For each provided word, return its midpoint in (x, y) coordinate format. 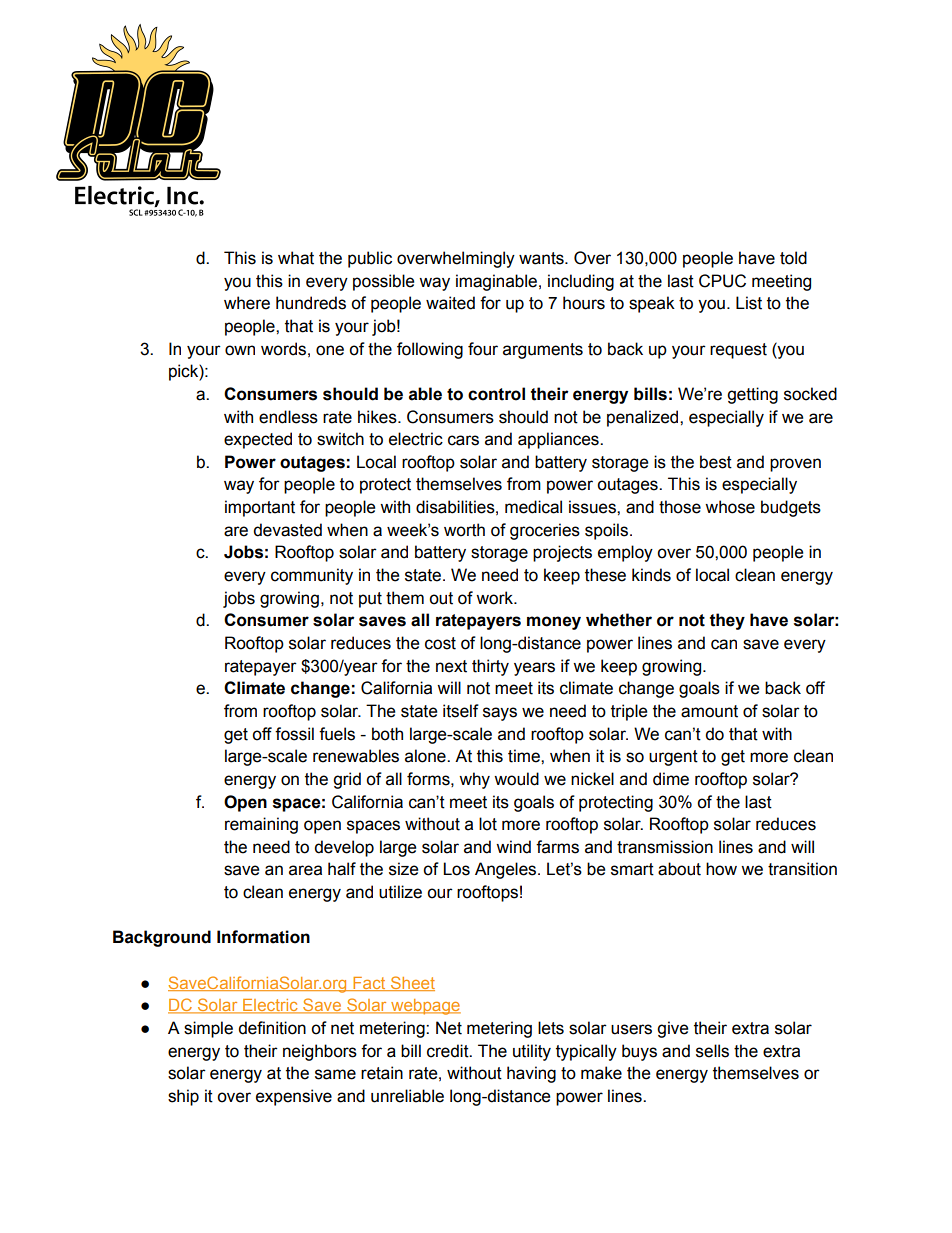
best (716, 462)
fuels (337, 734)
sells (712, 1051)
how (721, 869)
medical (533, 507)
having (531, 1074)
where (247, 303)
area (305, 870)
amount (709, 711)
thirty (490, 667)
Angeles (507, 870)
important (260, 508)
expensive (294, 1097)
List (749, 303)
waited (450, 303)
